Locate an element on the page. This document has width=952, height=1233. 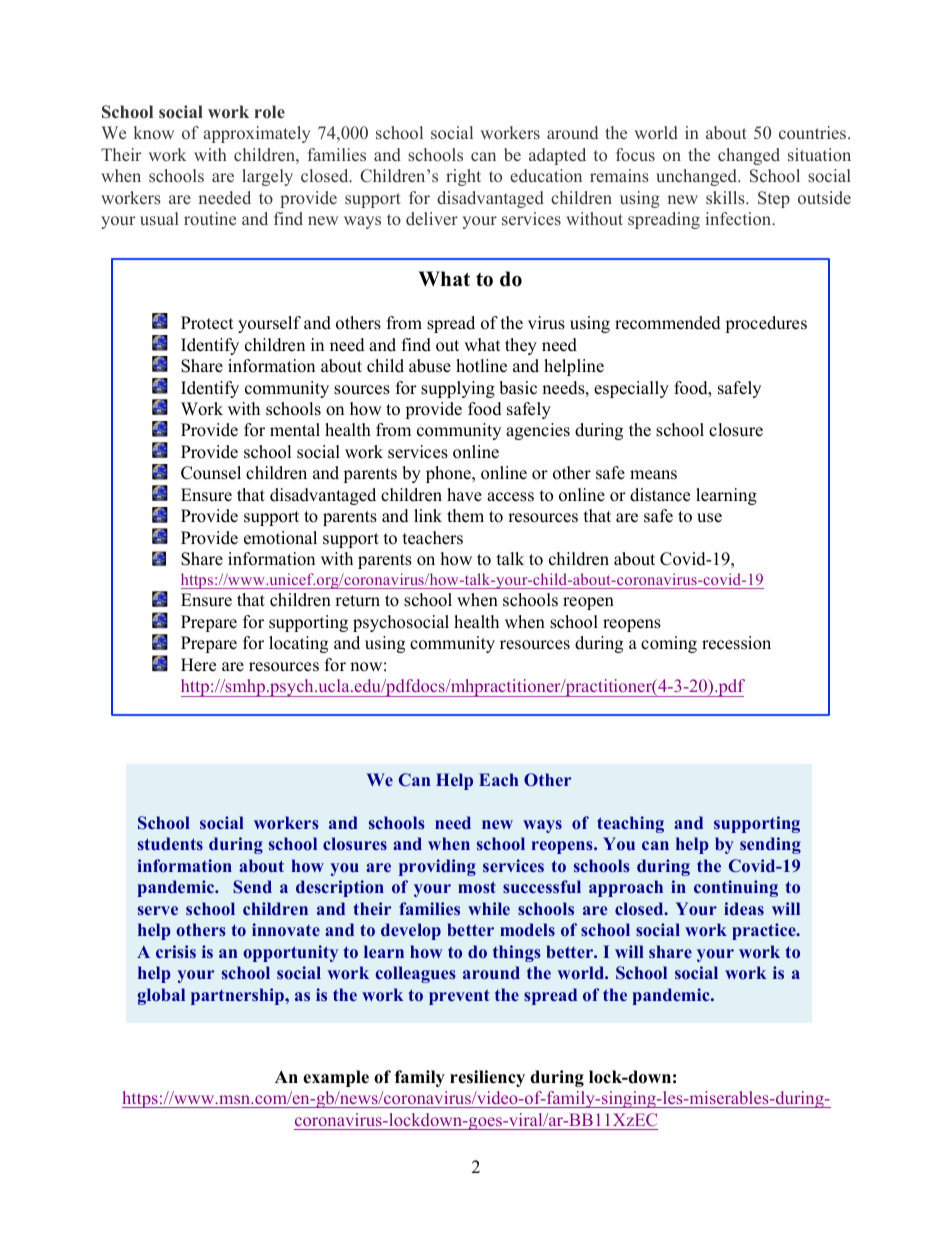
countries is located at coordinates (814, 133).
